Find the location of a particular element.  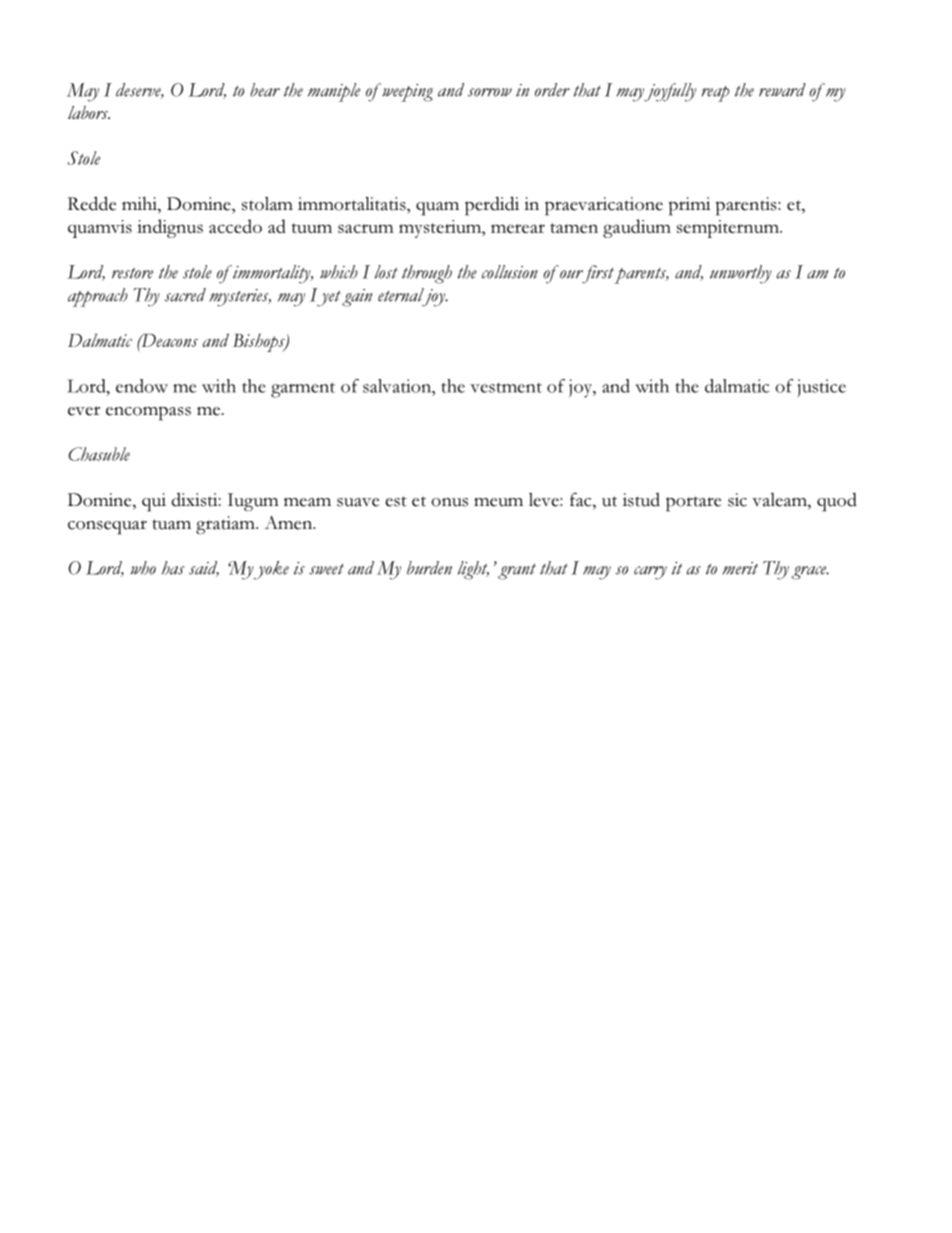

restore is located at coordinates (132, 273).
